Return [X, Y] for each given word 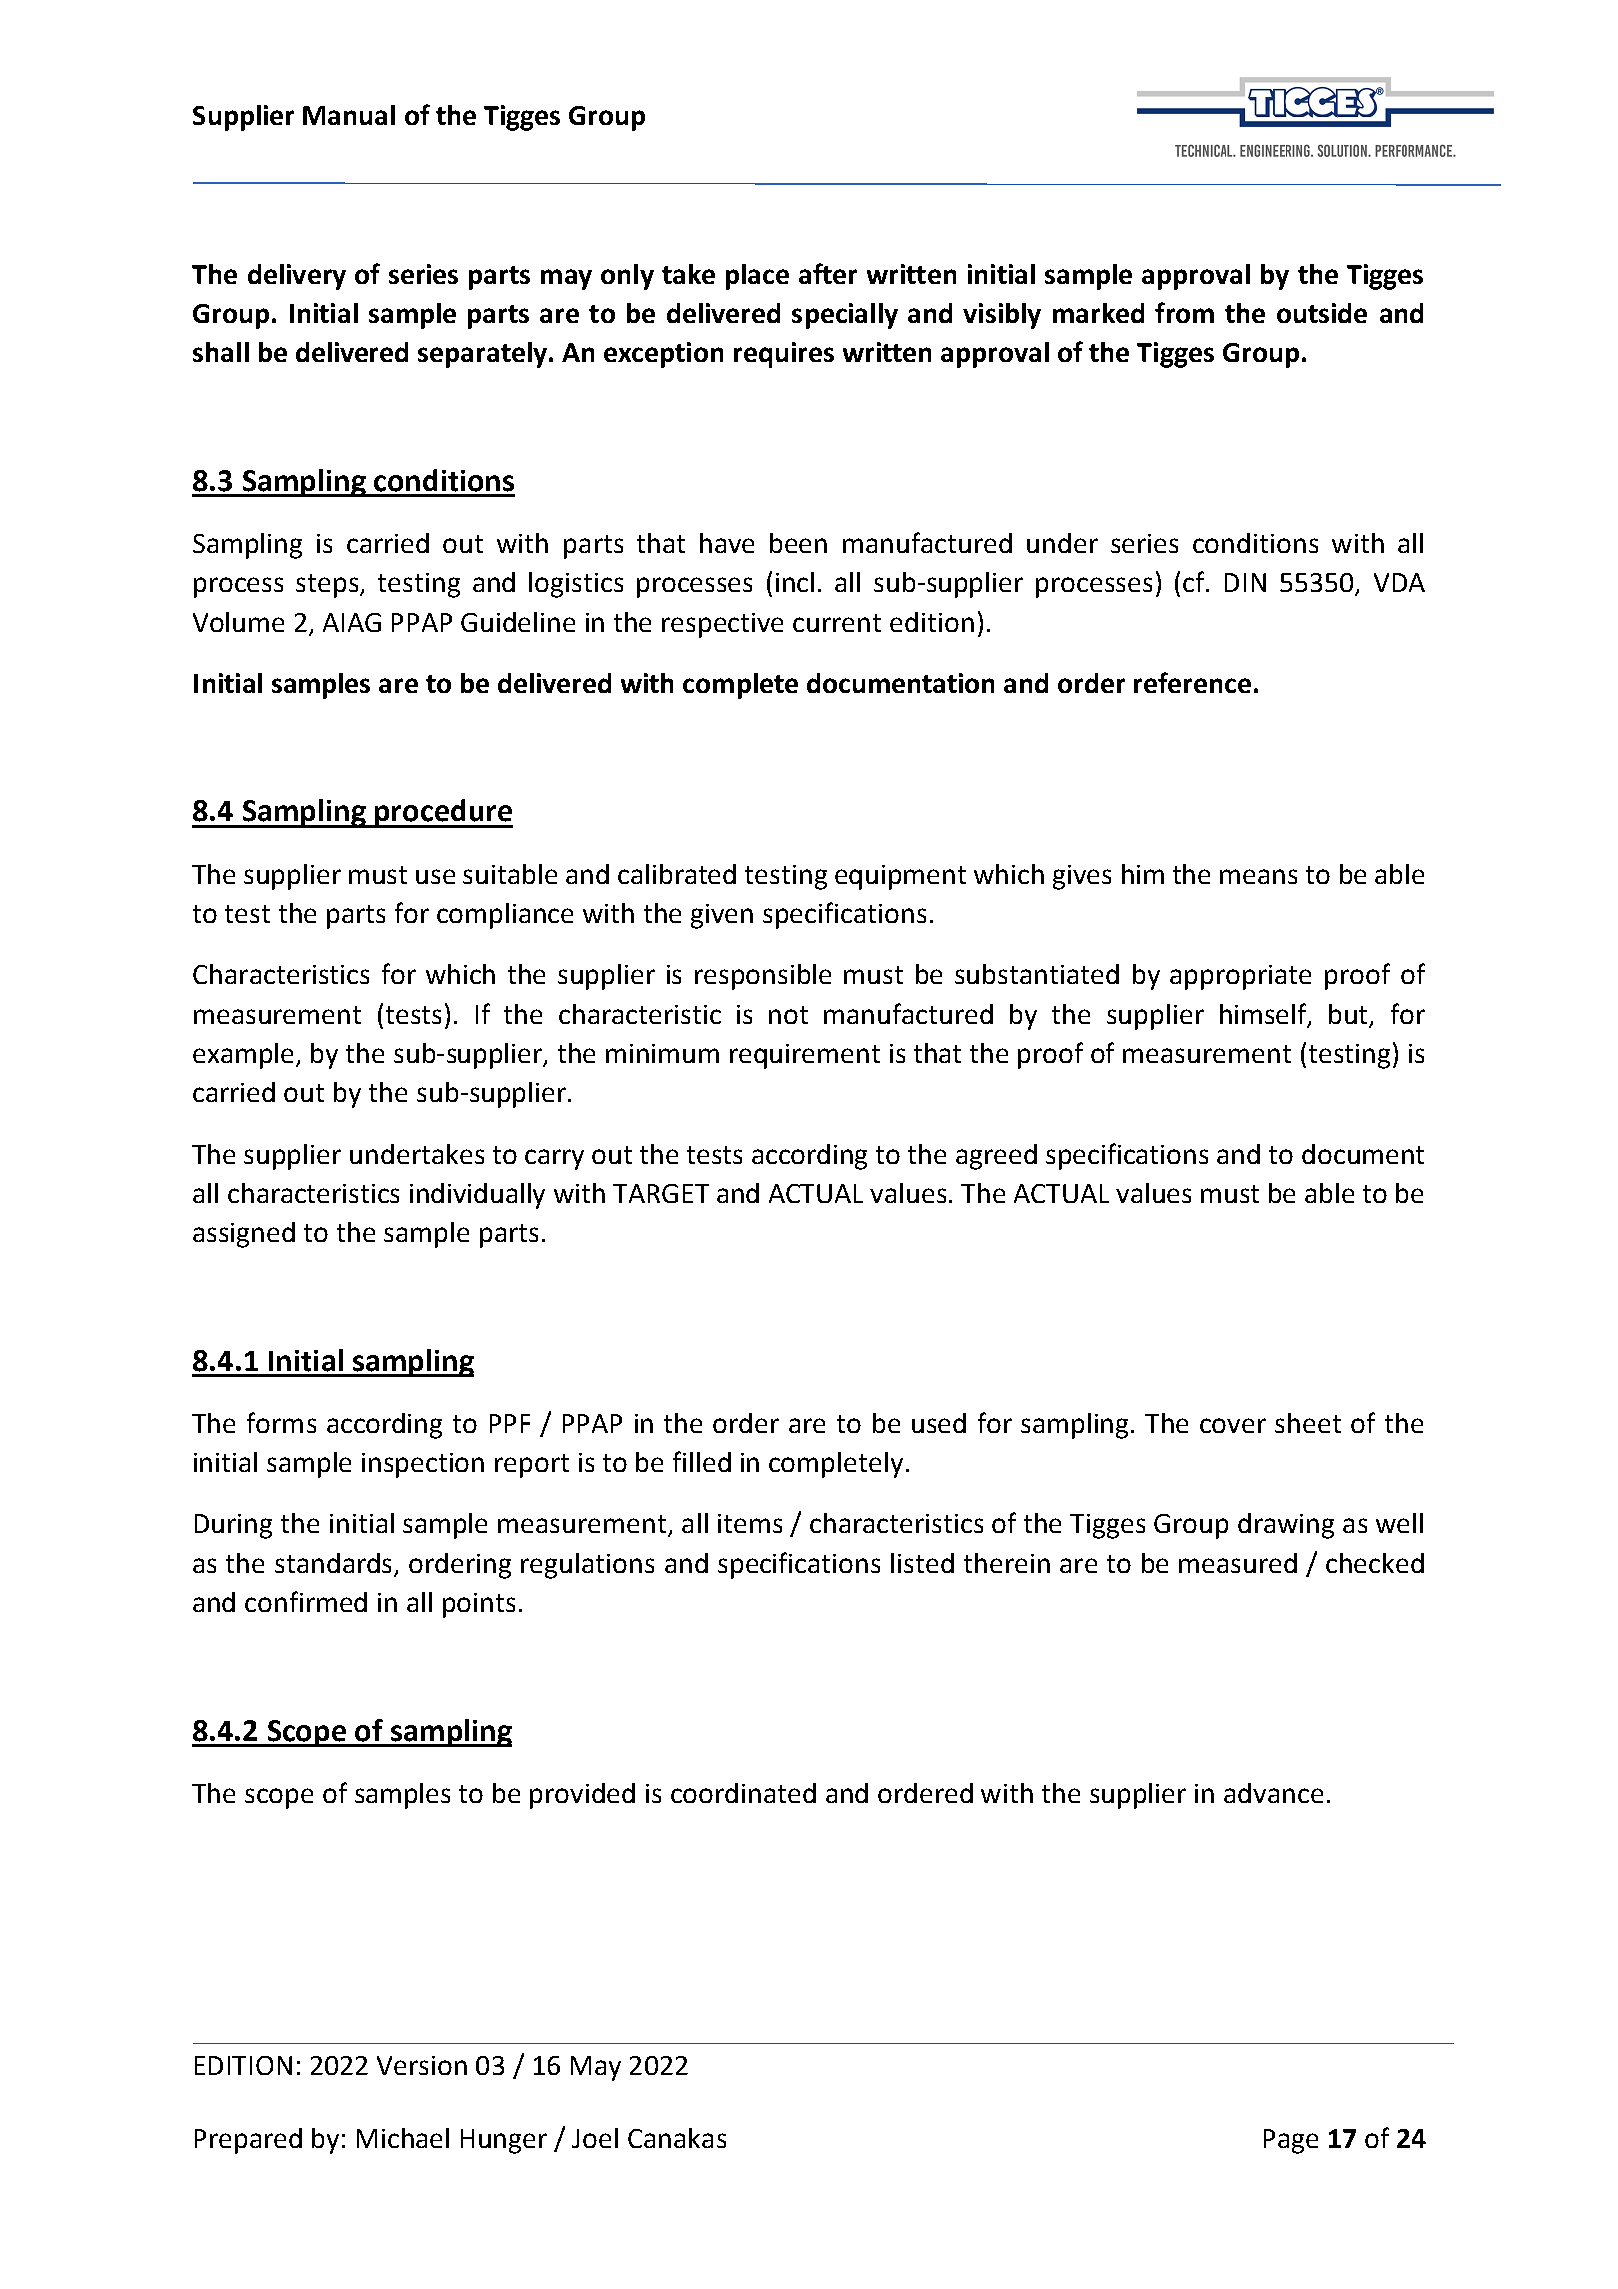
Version [422, 2065]
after [828, 273]
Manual [349, 115]
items [750, 1523]
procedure [443, 813]
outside [1322, 313]
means [1258, 876]
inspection [423, 1465]
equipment [900, 877]
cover [1233, 1425]
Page [1291, 2141]
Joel [595, 2138]
